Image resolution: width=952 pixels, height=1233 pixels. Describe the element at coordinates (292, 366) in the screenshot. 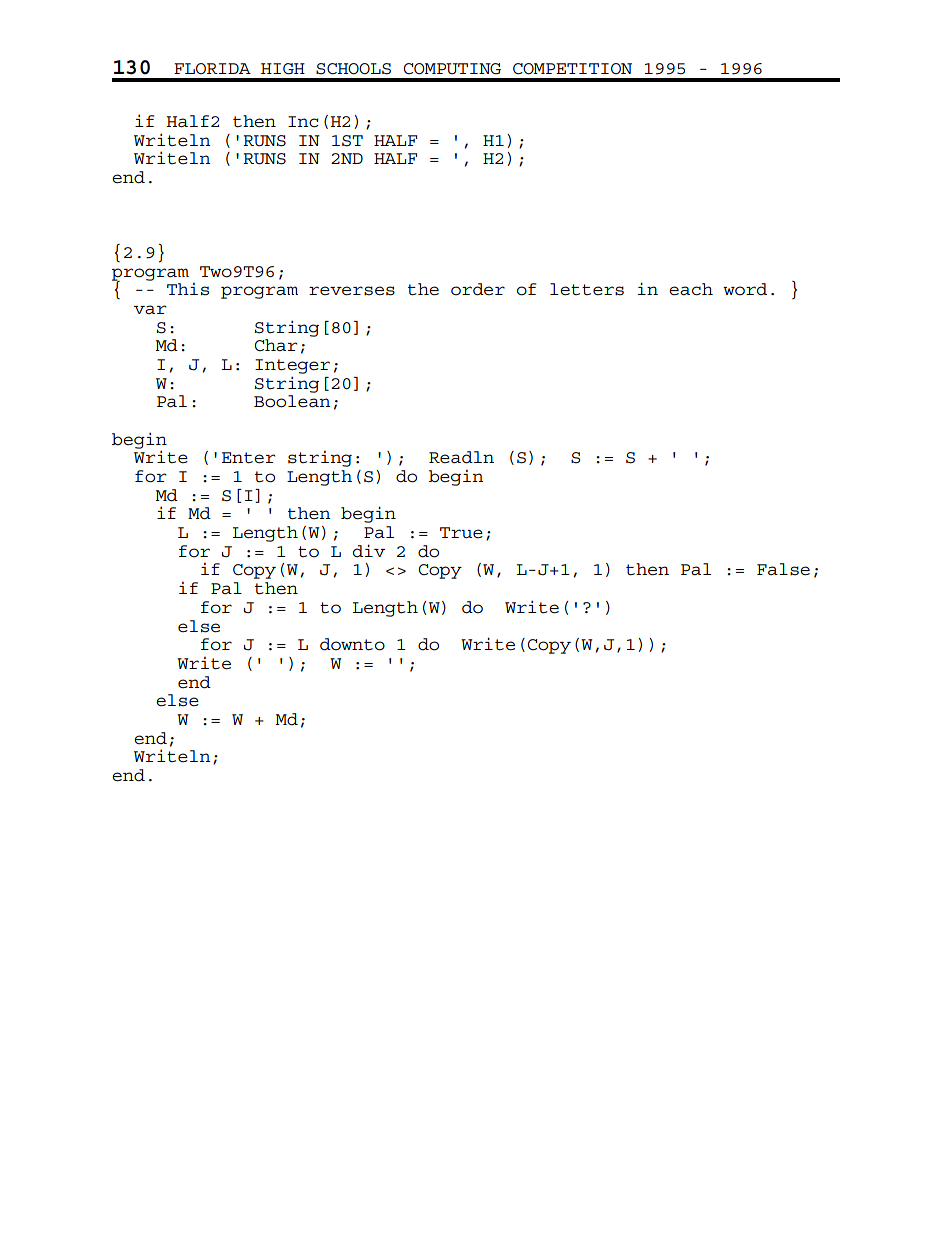

I see `Integer` at that location.
